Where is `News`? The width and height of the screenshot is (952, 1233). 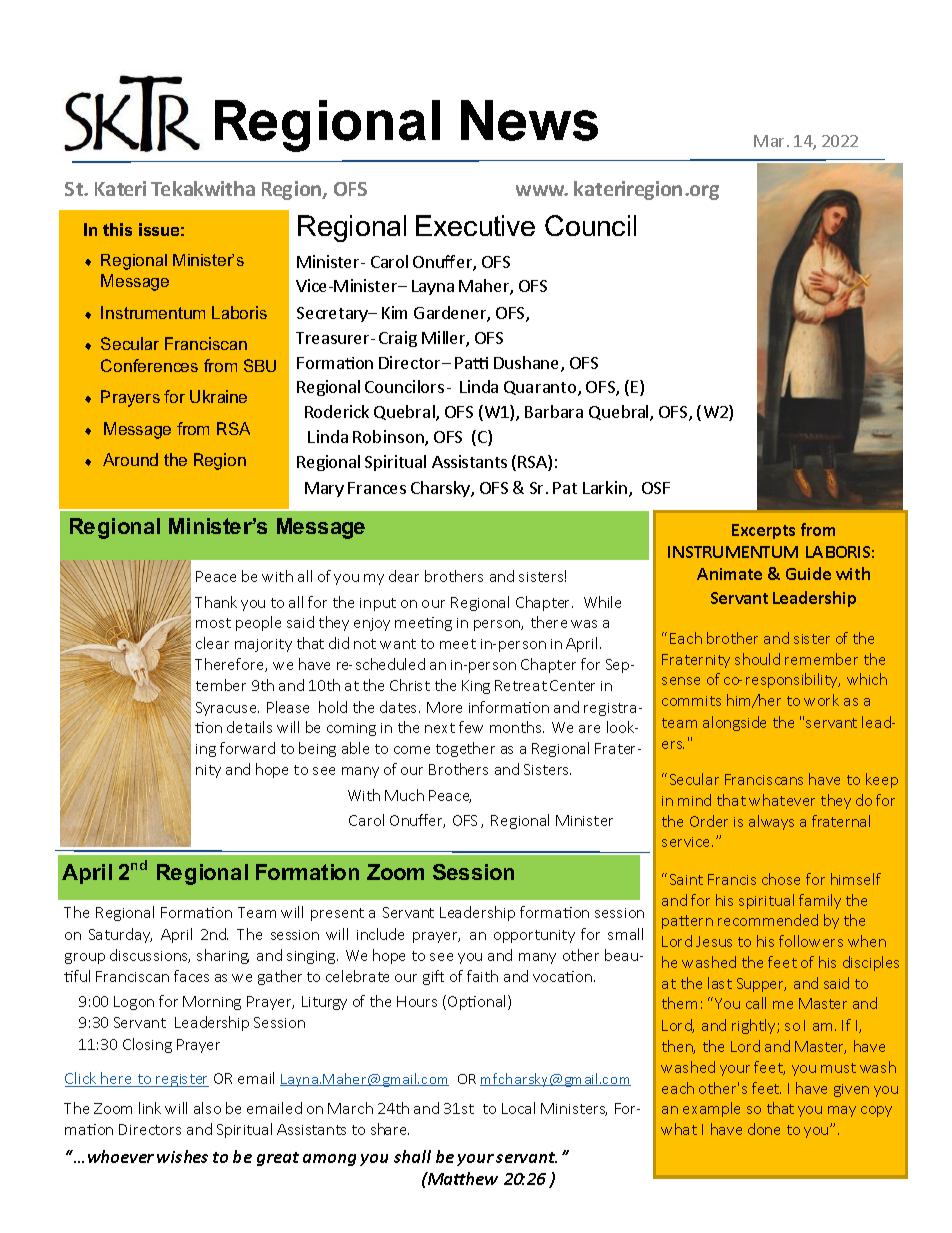
News is located at coordinates (529, 120).
